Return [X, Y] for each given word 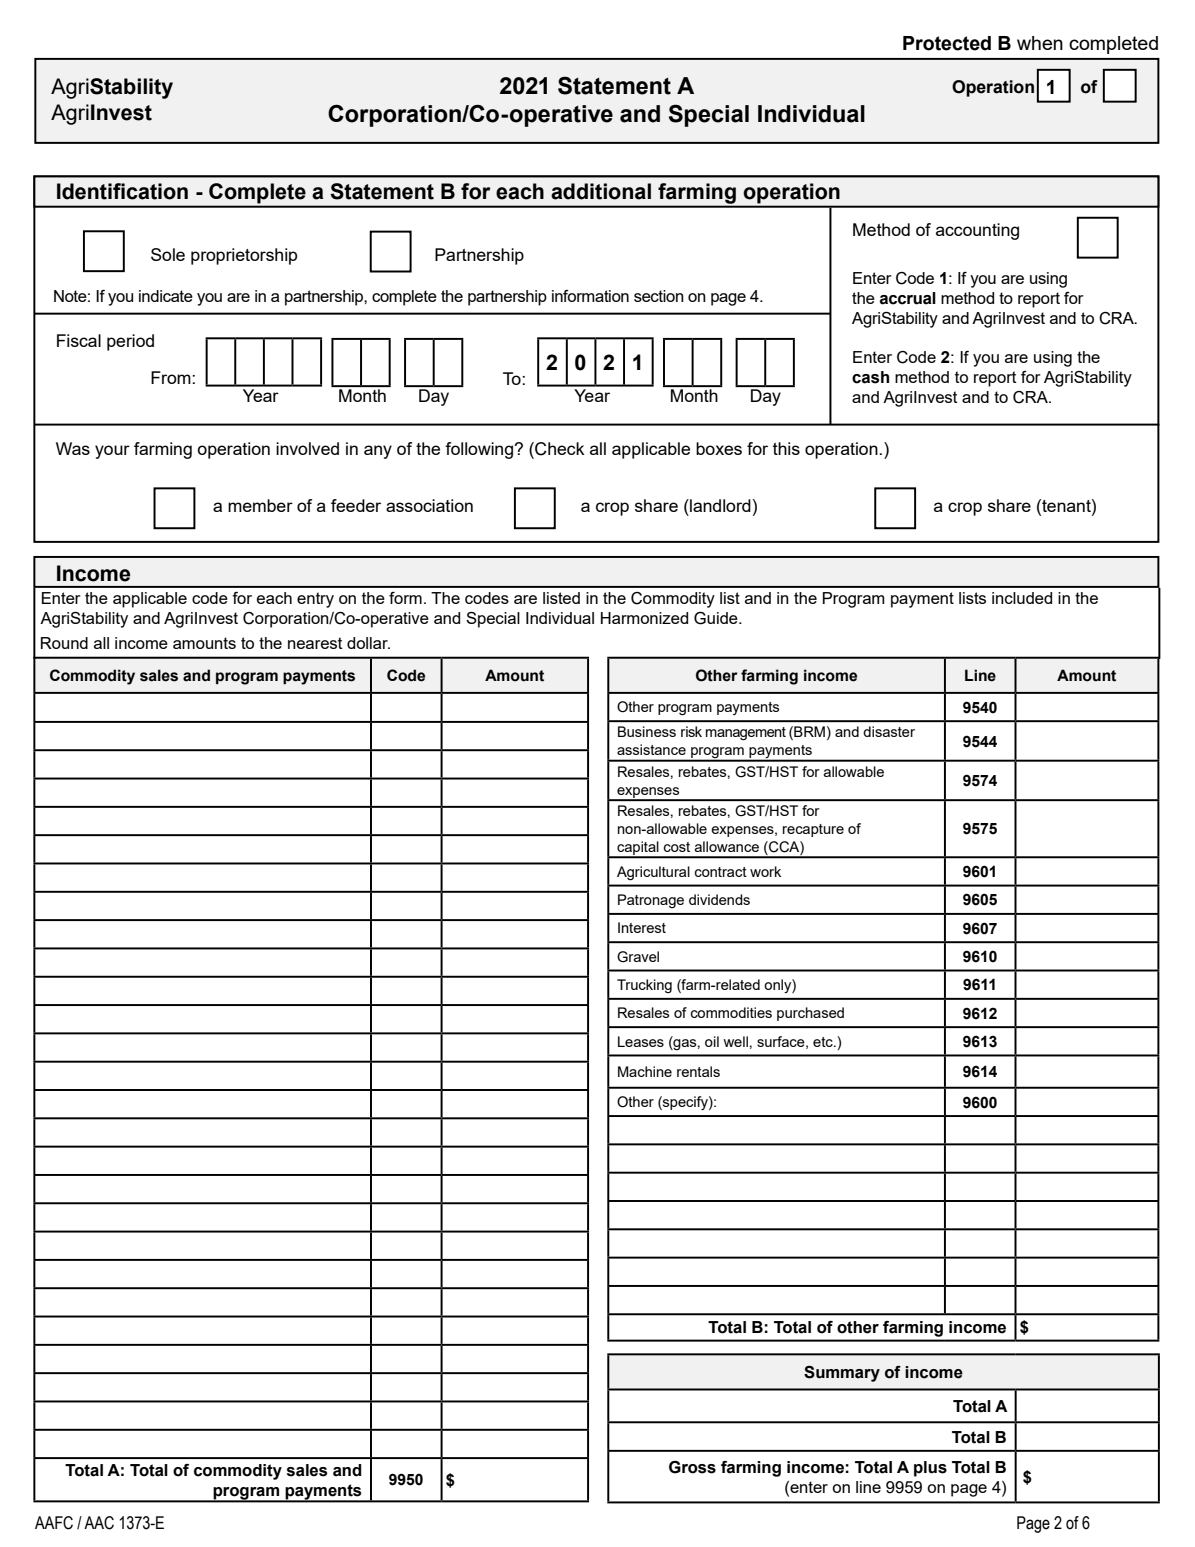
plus [930, 1469]
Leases [641, 1041]
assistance [651, 749]
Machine [645, 1071]
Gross [692, 1467]
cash [870, 377]
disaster [889, 731]
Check [559, 449]
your [112, 452]
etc [824, 1042]
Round [64, 643]
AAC [99, 1523]
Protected [947, 43]
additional [601, 191]
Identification [122, 191]
